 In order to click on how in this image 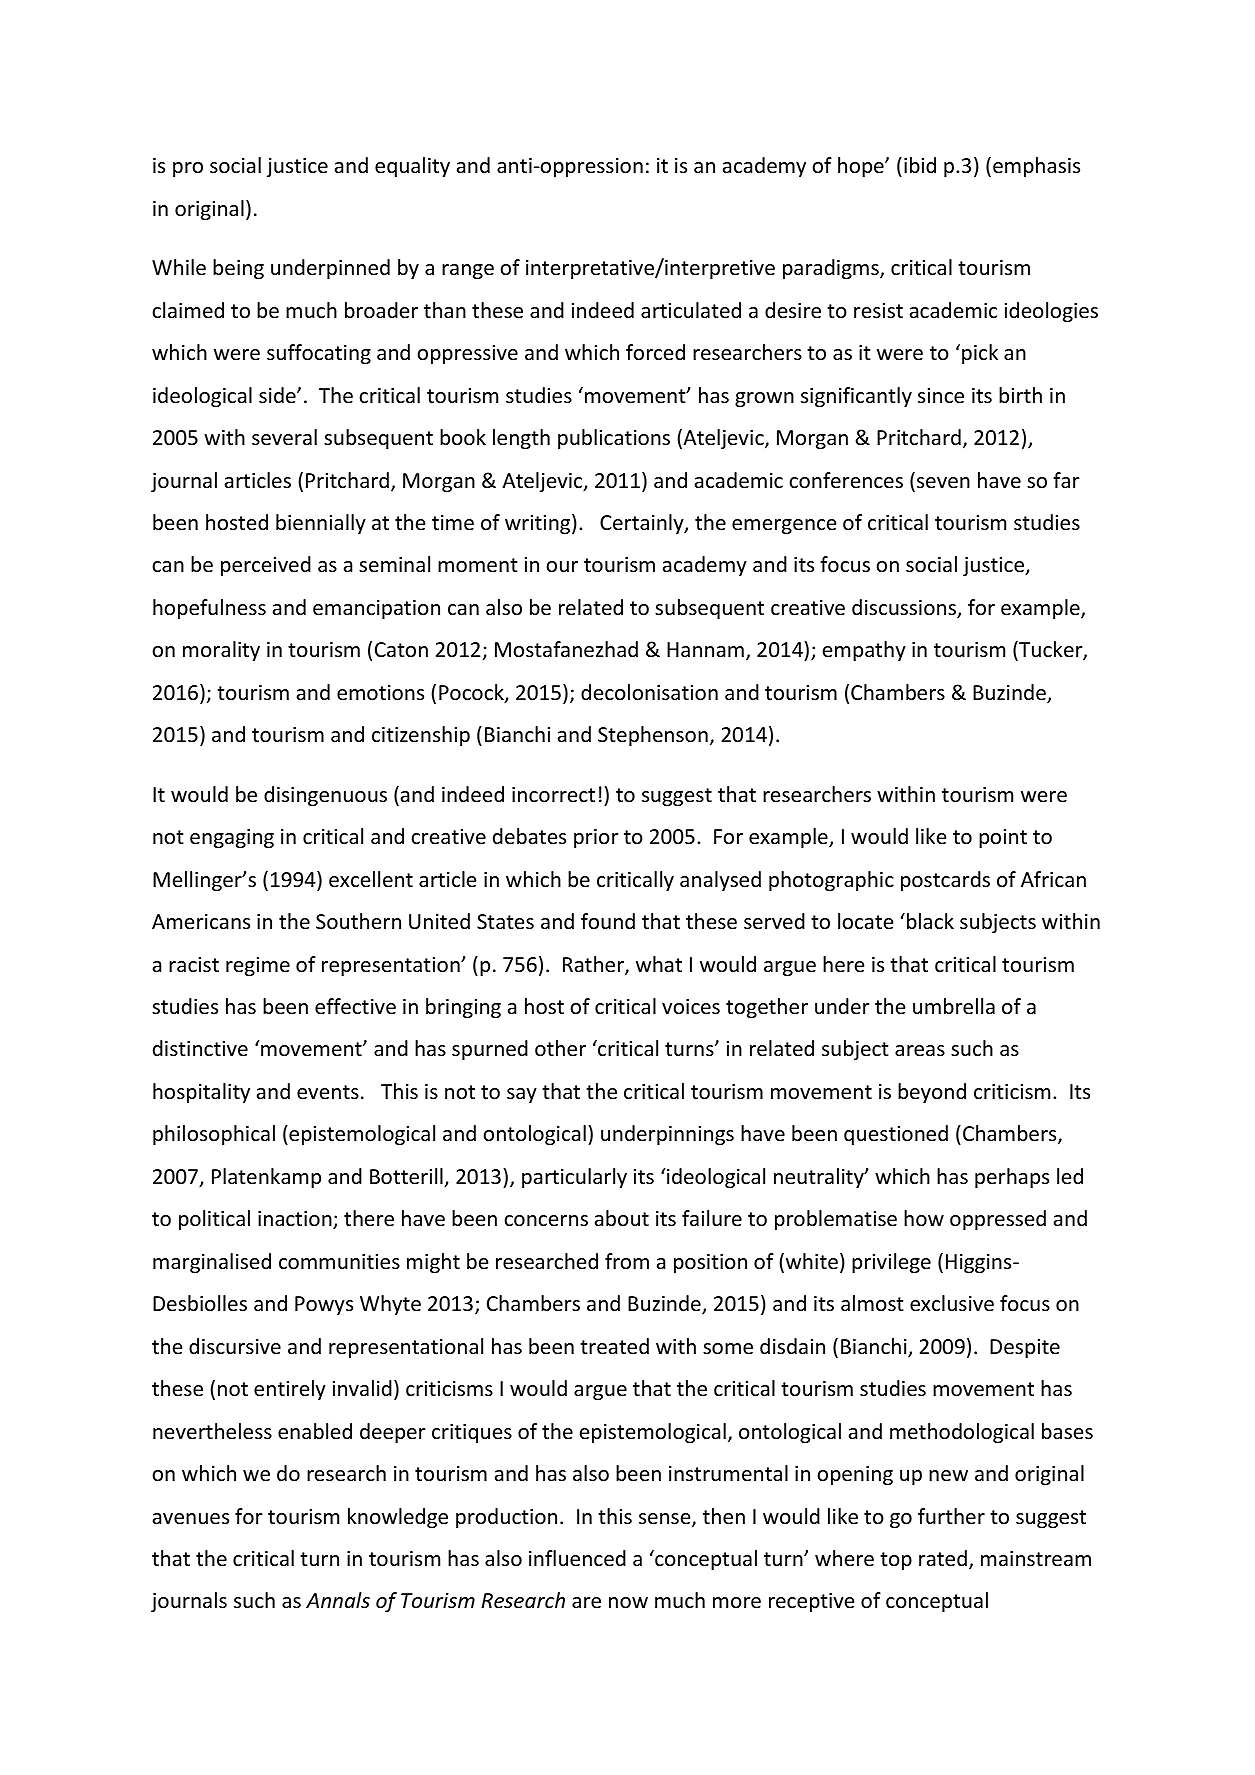, I will do `click(924, 1218)`.
